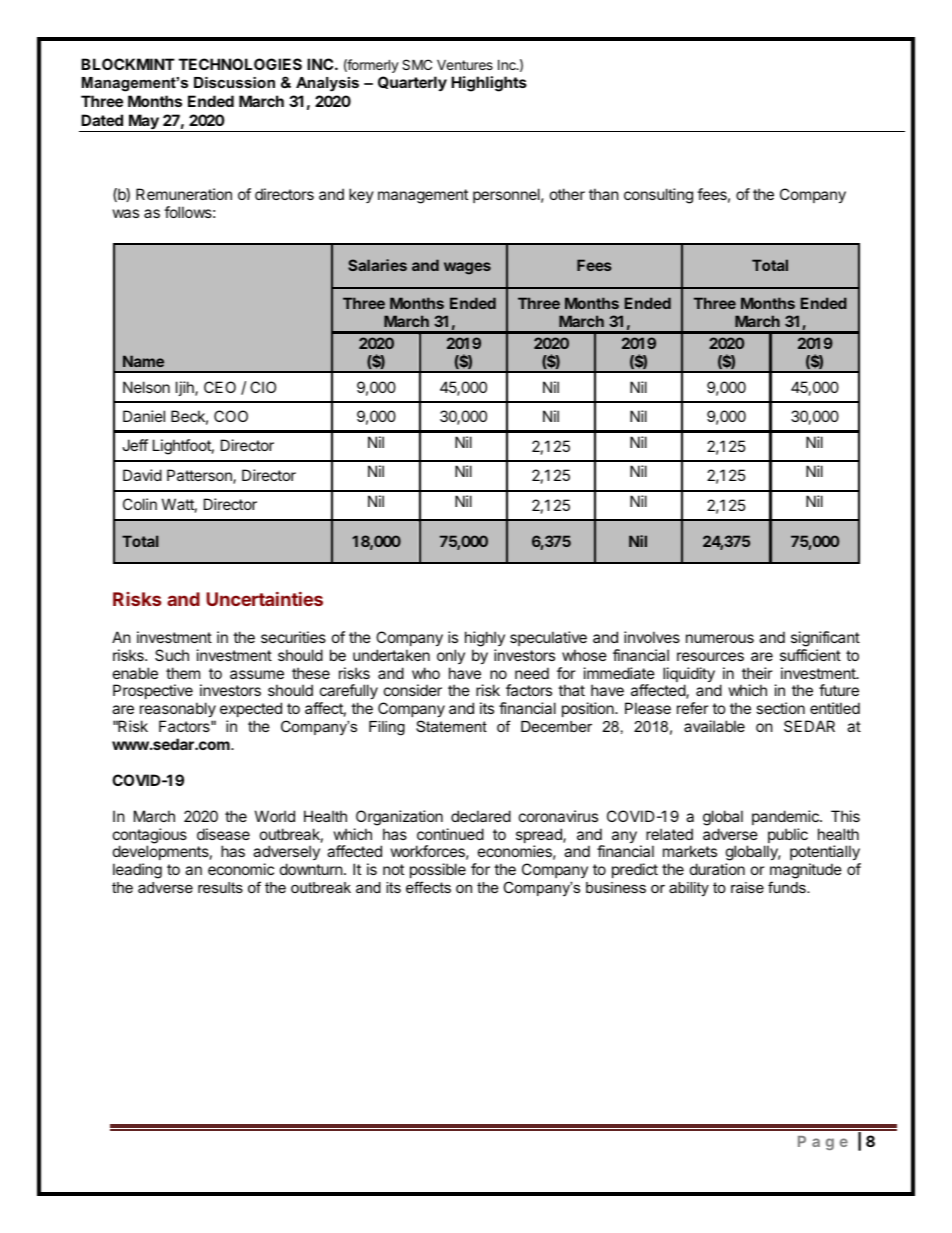 The image size is (952, 1233). Describe the element at coordinates (489, 84) in the image. I see `Highlights` at that location.
